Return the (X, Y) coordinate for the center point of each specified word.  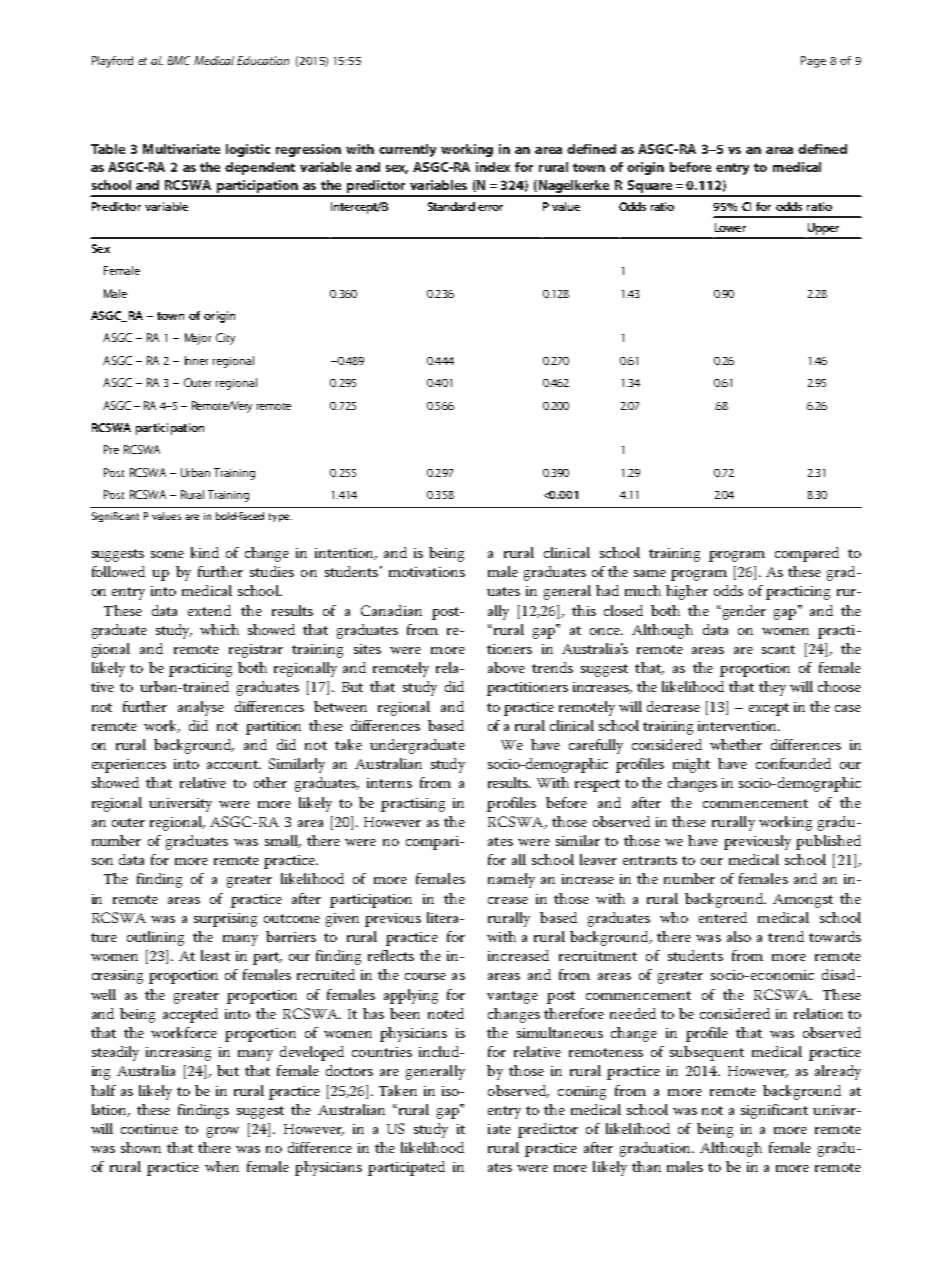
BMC (179, 60)
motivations (427, 572)
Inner (196, 360)
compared (807, 554)
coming (582, 1093)
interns (389, 783)
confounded (793, 763)
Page (813, 62)
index (493, 167)
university (180, 805)
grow (223, 1132)
